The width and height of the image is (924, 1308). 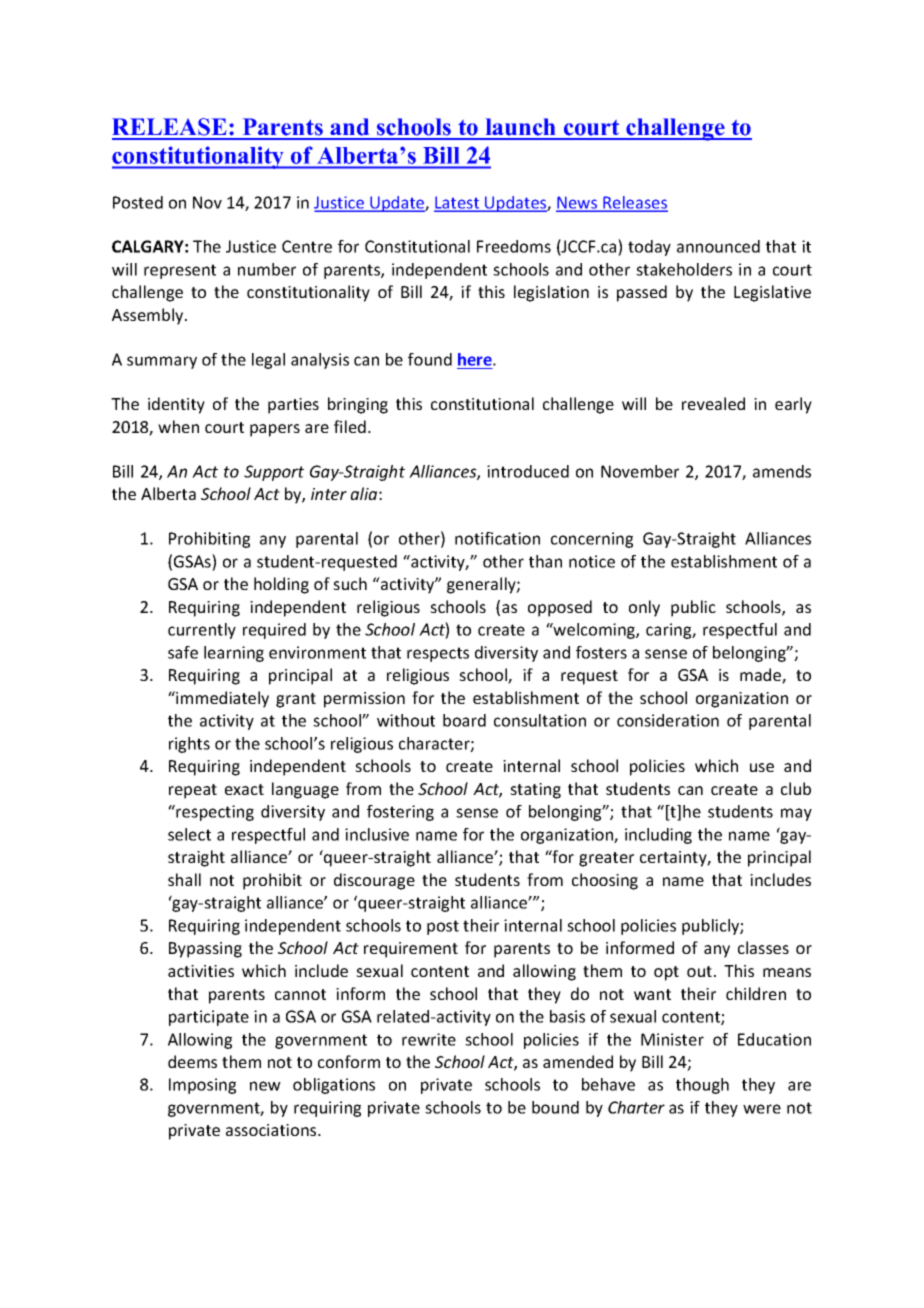 What do you see at coordinates (718, 246) in the image?
I see `announced` at bounding box center [718, 246].
